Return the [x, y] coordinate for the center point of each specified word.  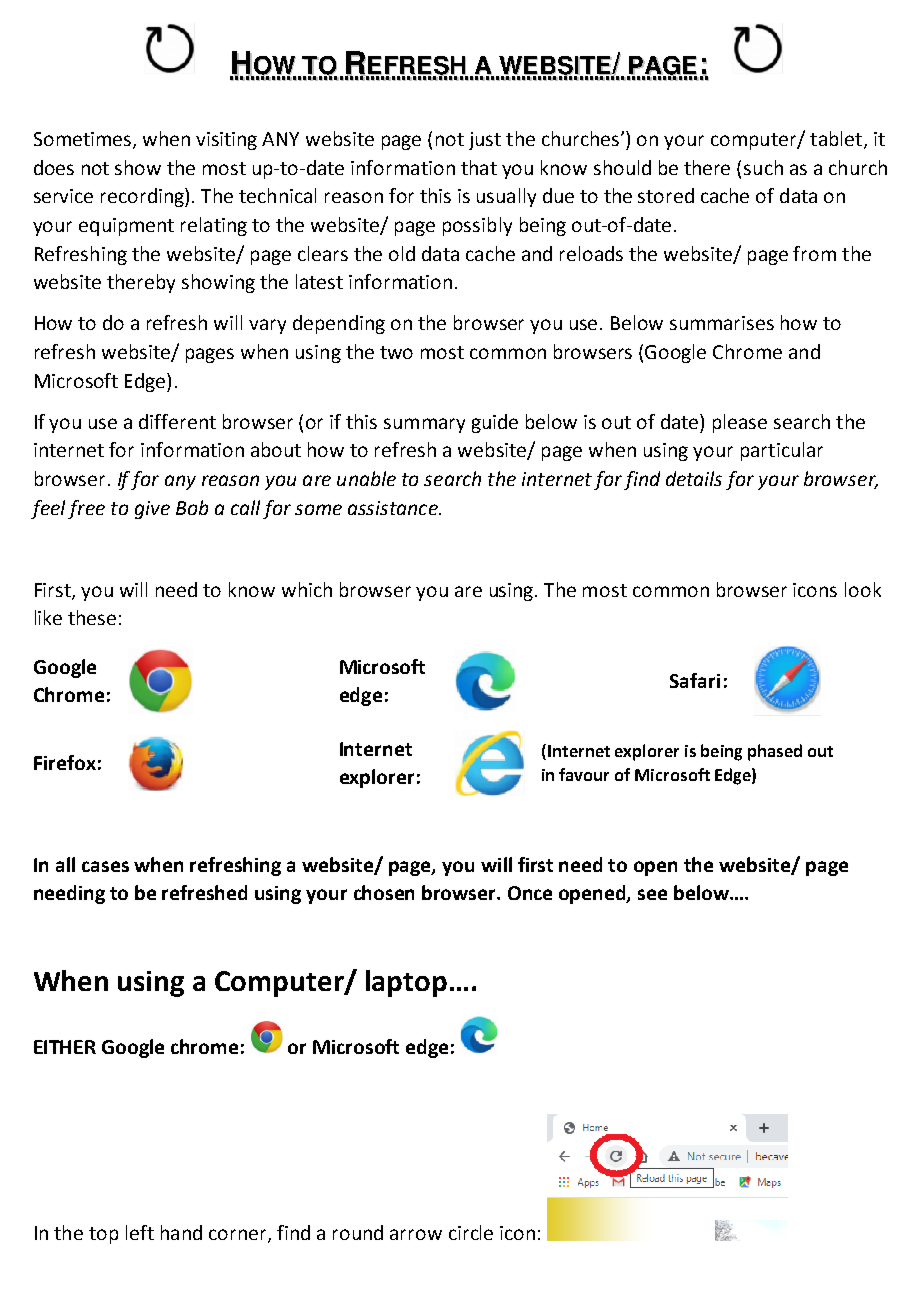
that [479, 167]
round [358, 1232]
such [763, 167]
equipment [126, 227]
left [140, 1232]
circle [471, 1232]
